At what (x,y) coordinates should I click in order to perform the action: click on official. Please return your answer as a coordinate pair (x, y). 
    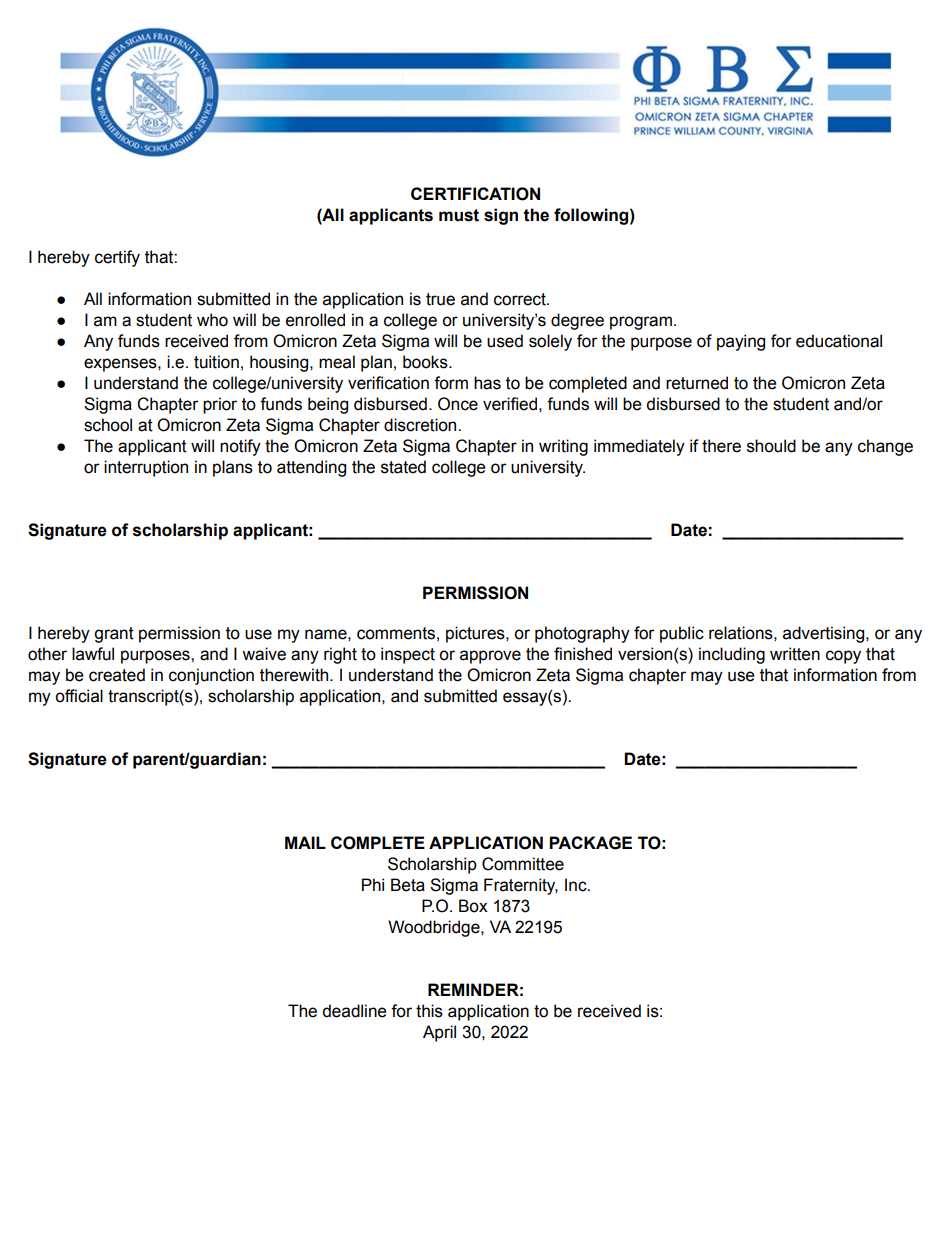
    Looking at the image, I should click on (79, 696).
